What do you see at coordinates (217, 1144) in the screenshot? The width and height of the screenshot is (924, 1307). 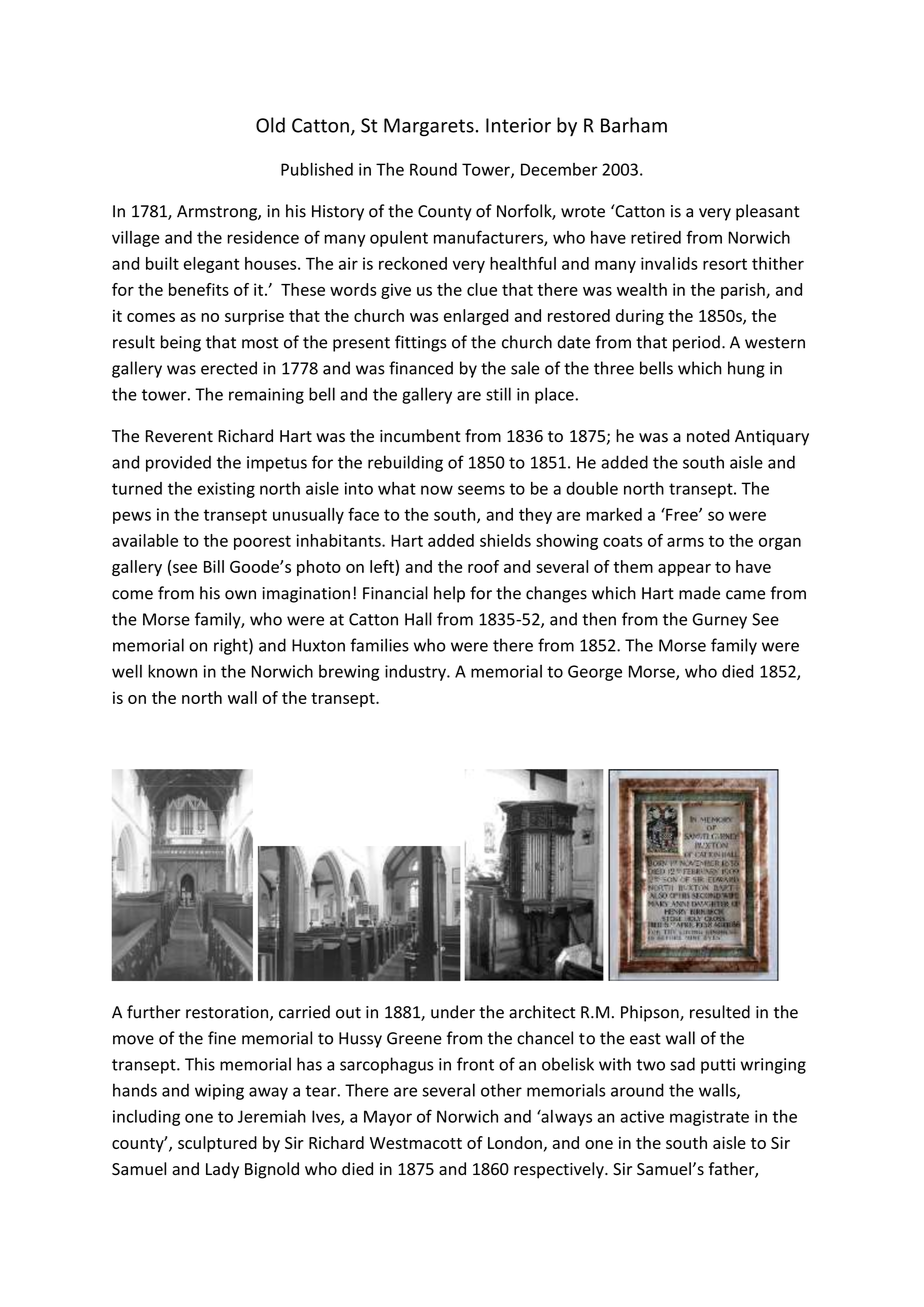 I see `sculptured` at bounding box center [217, 1144].
